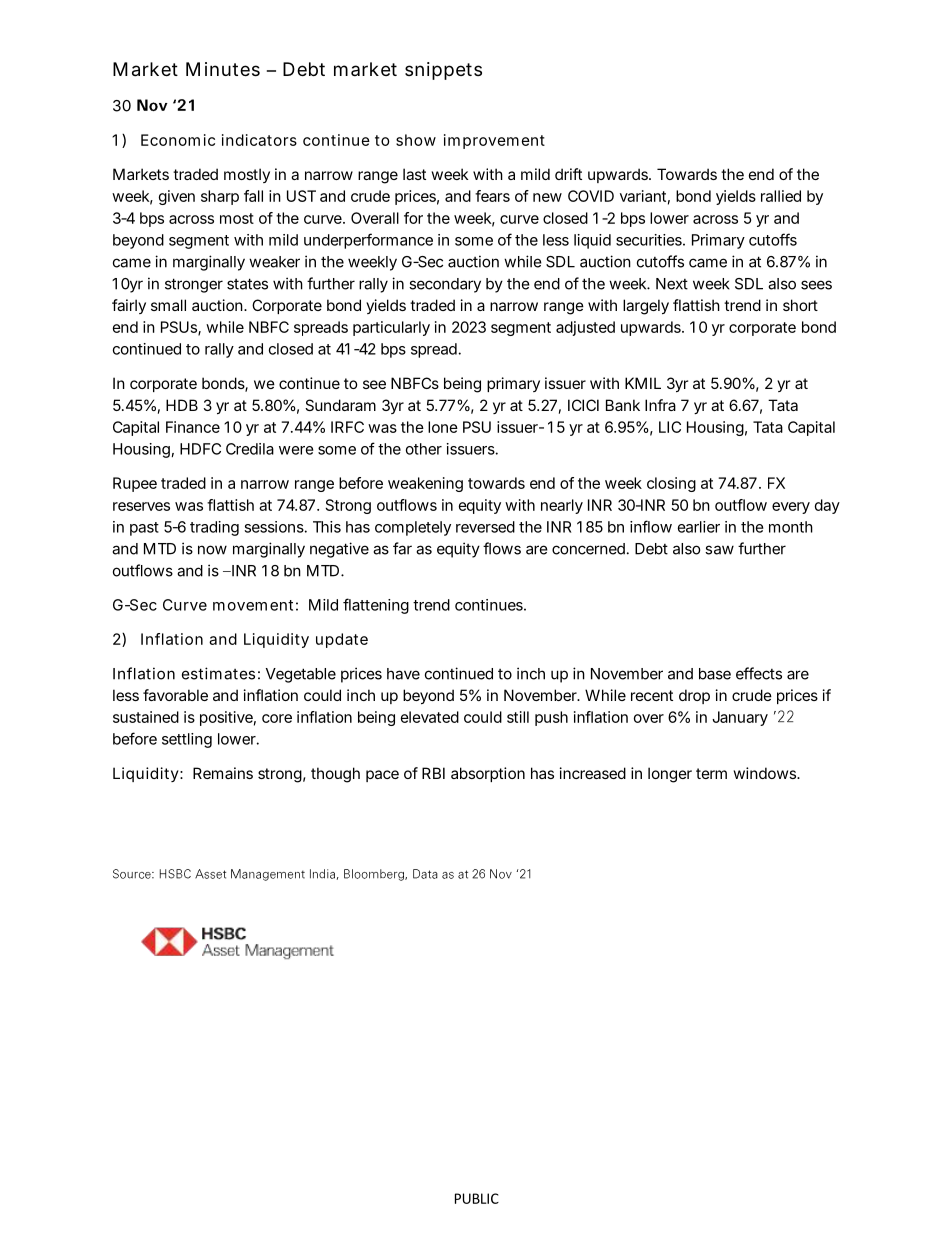 The image size is (952, 1233). I want to click on reversed, so click(485, 527).
